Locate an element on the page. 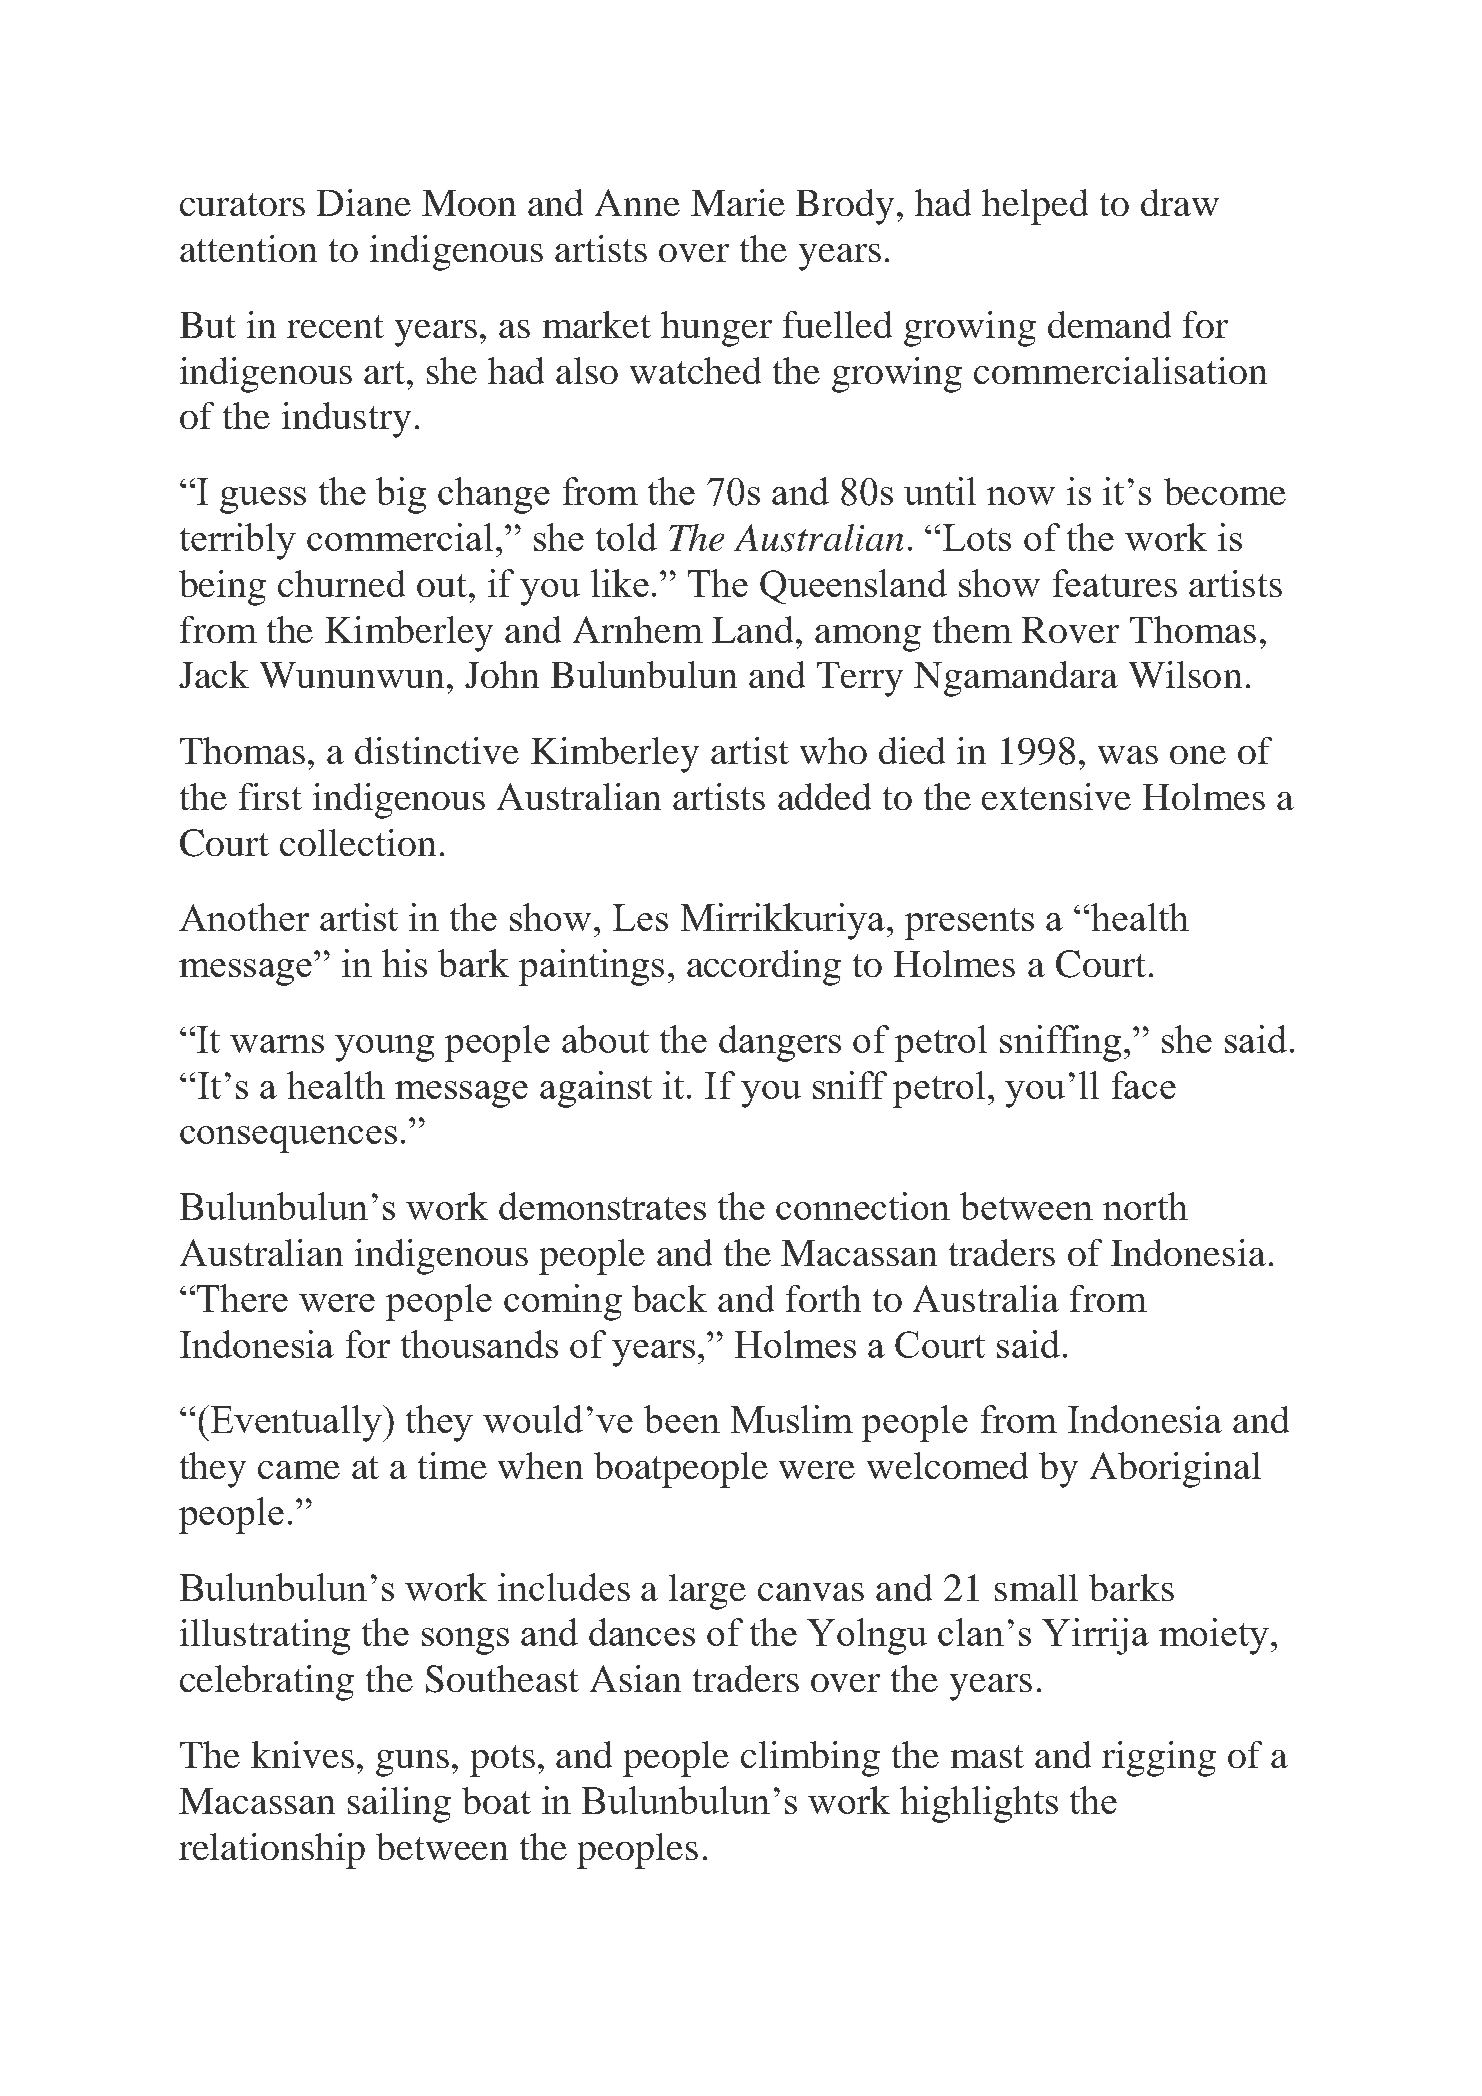  churned is located at coordinates (341, 583).
